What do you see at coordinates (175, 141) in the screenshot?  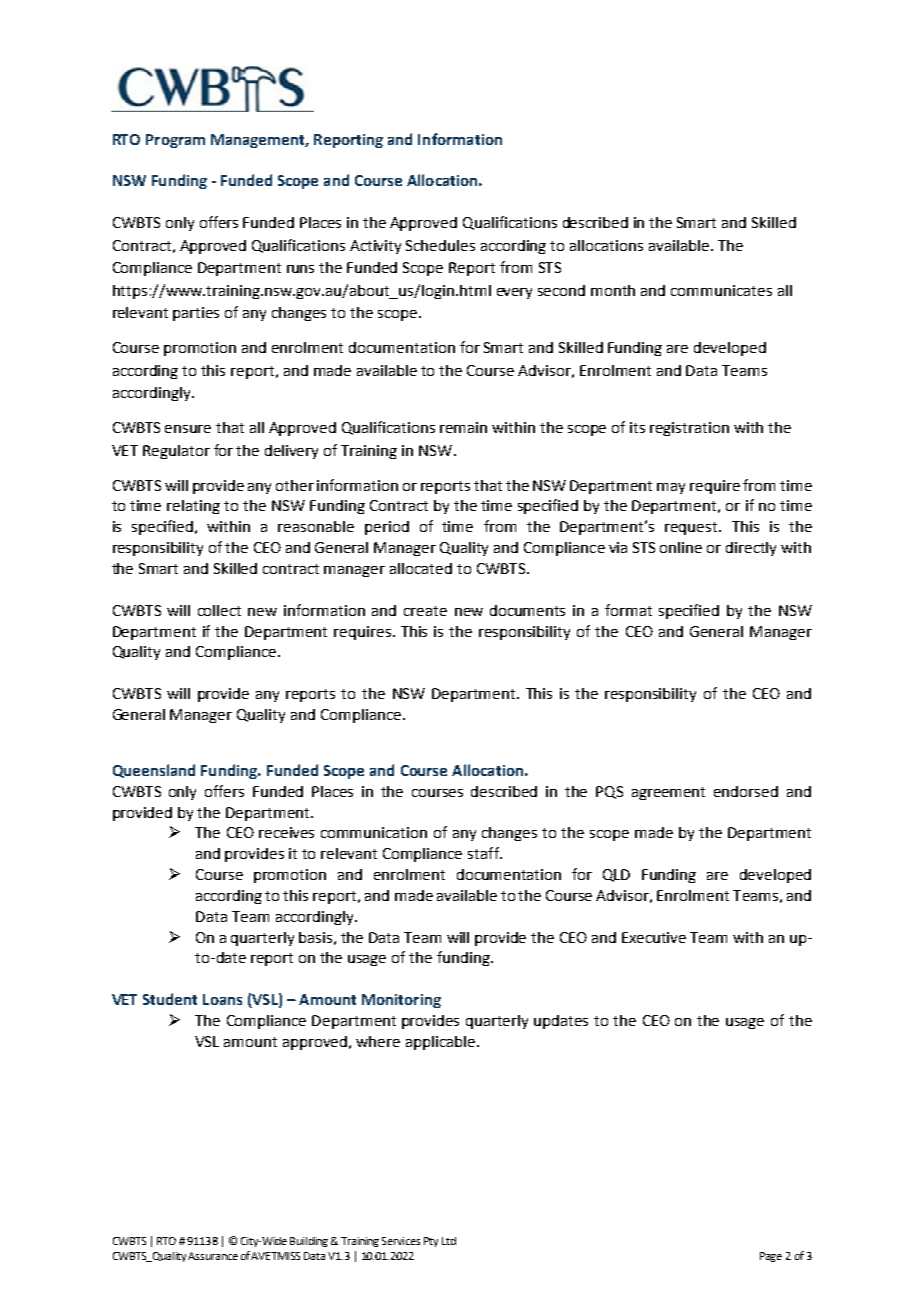 I see `Program` at bounding box center [175, 141].
